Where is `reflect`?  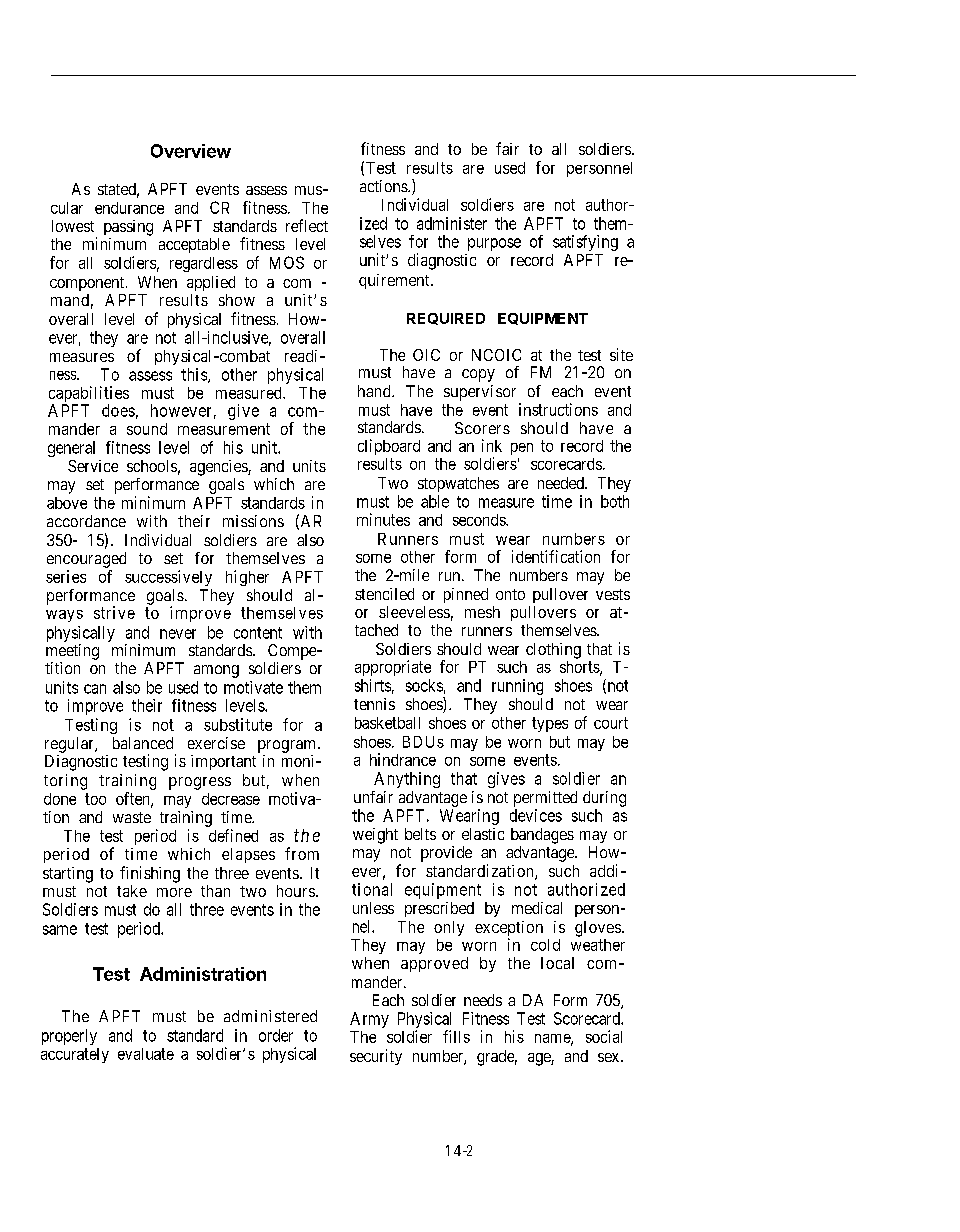
reflect is located at coordinates (307, 225).
